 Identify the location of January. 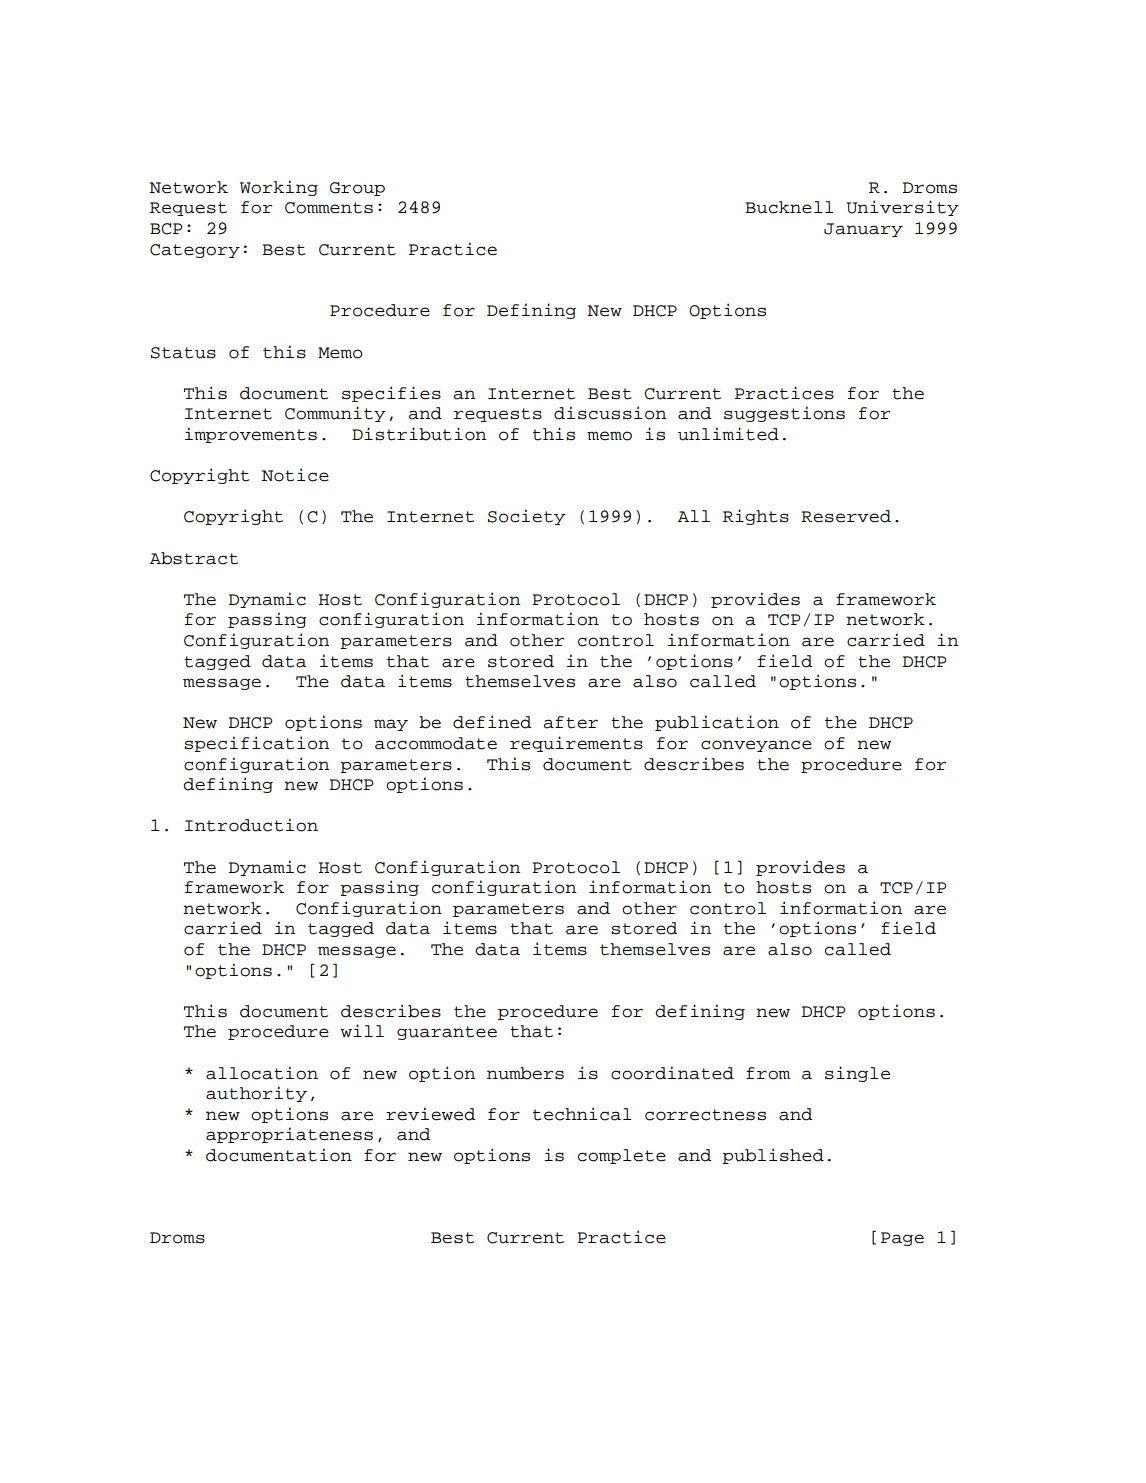
(863, 230).
